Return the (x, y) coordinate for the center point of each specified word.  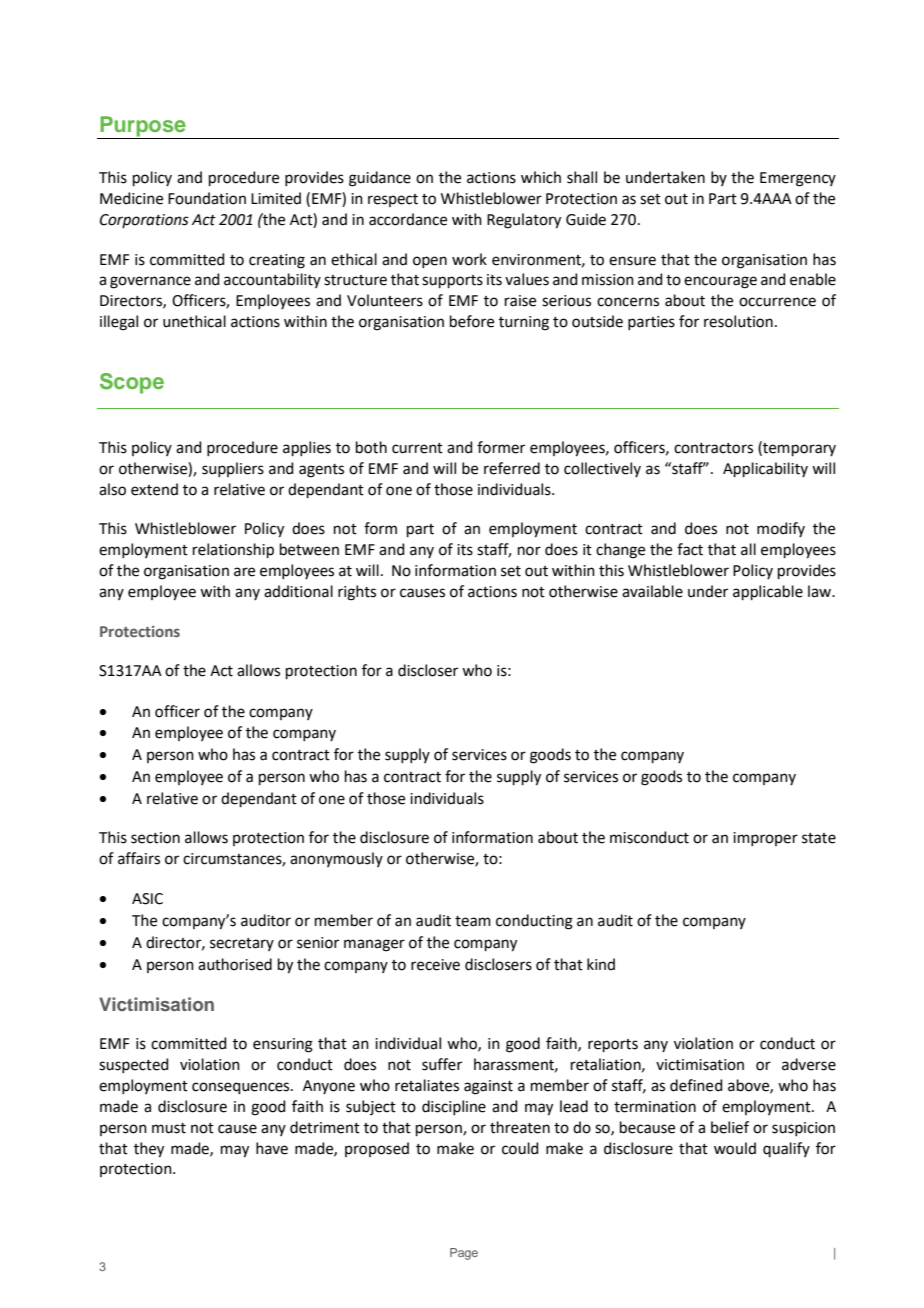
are (244, 572)
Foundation (207, 198)
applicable (768, 592)
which (541, 177)
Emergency (798, 179)
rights (357, 593)
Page (464, 1254)
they (149, 1150)
